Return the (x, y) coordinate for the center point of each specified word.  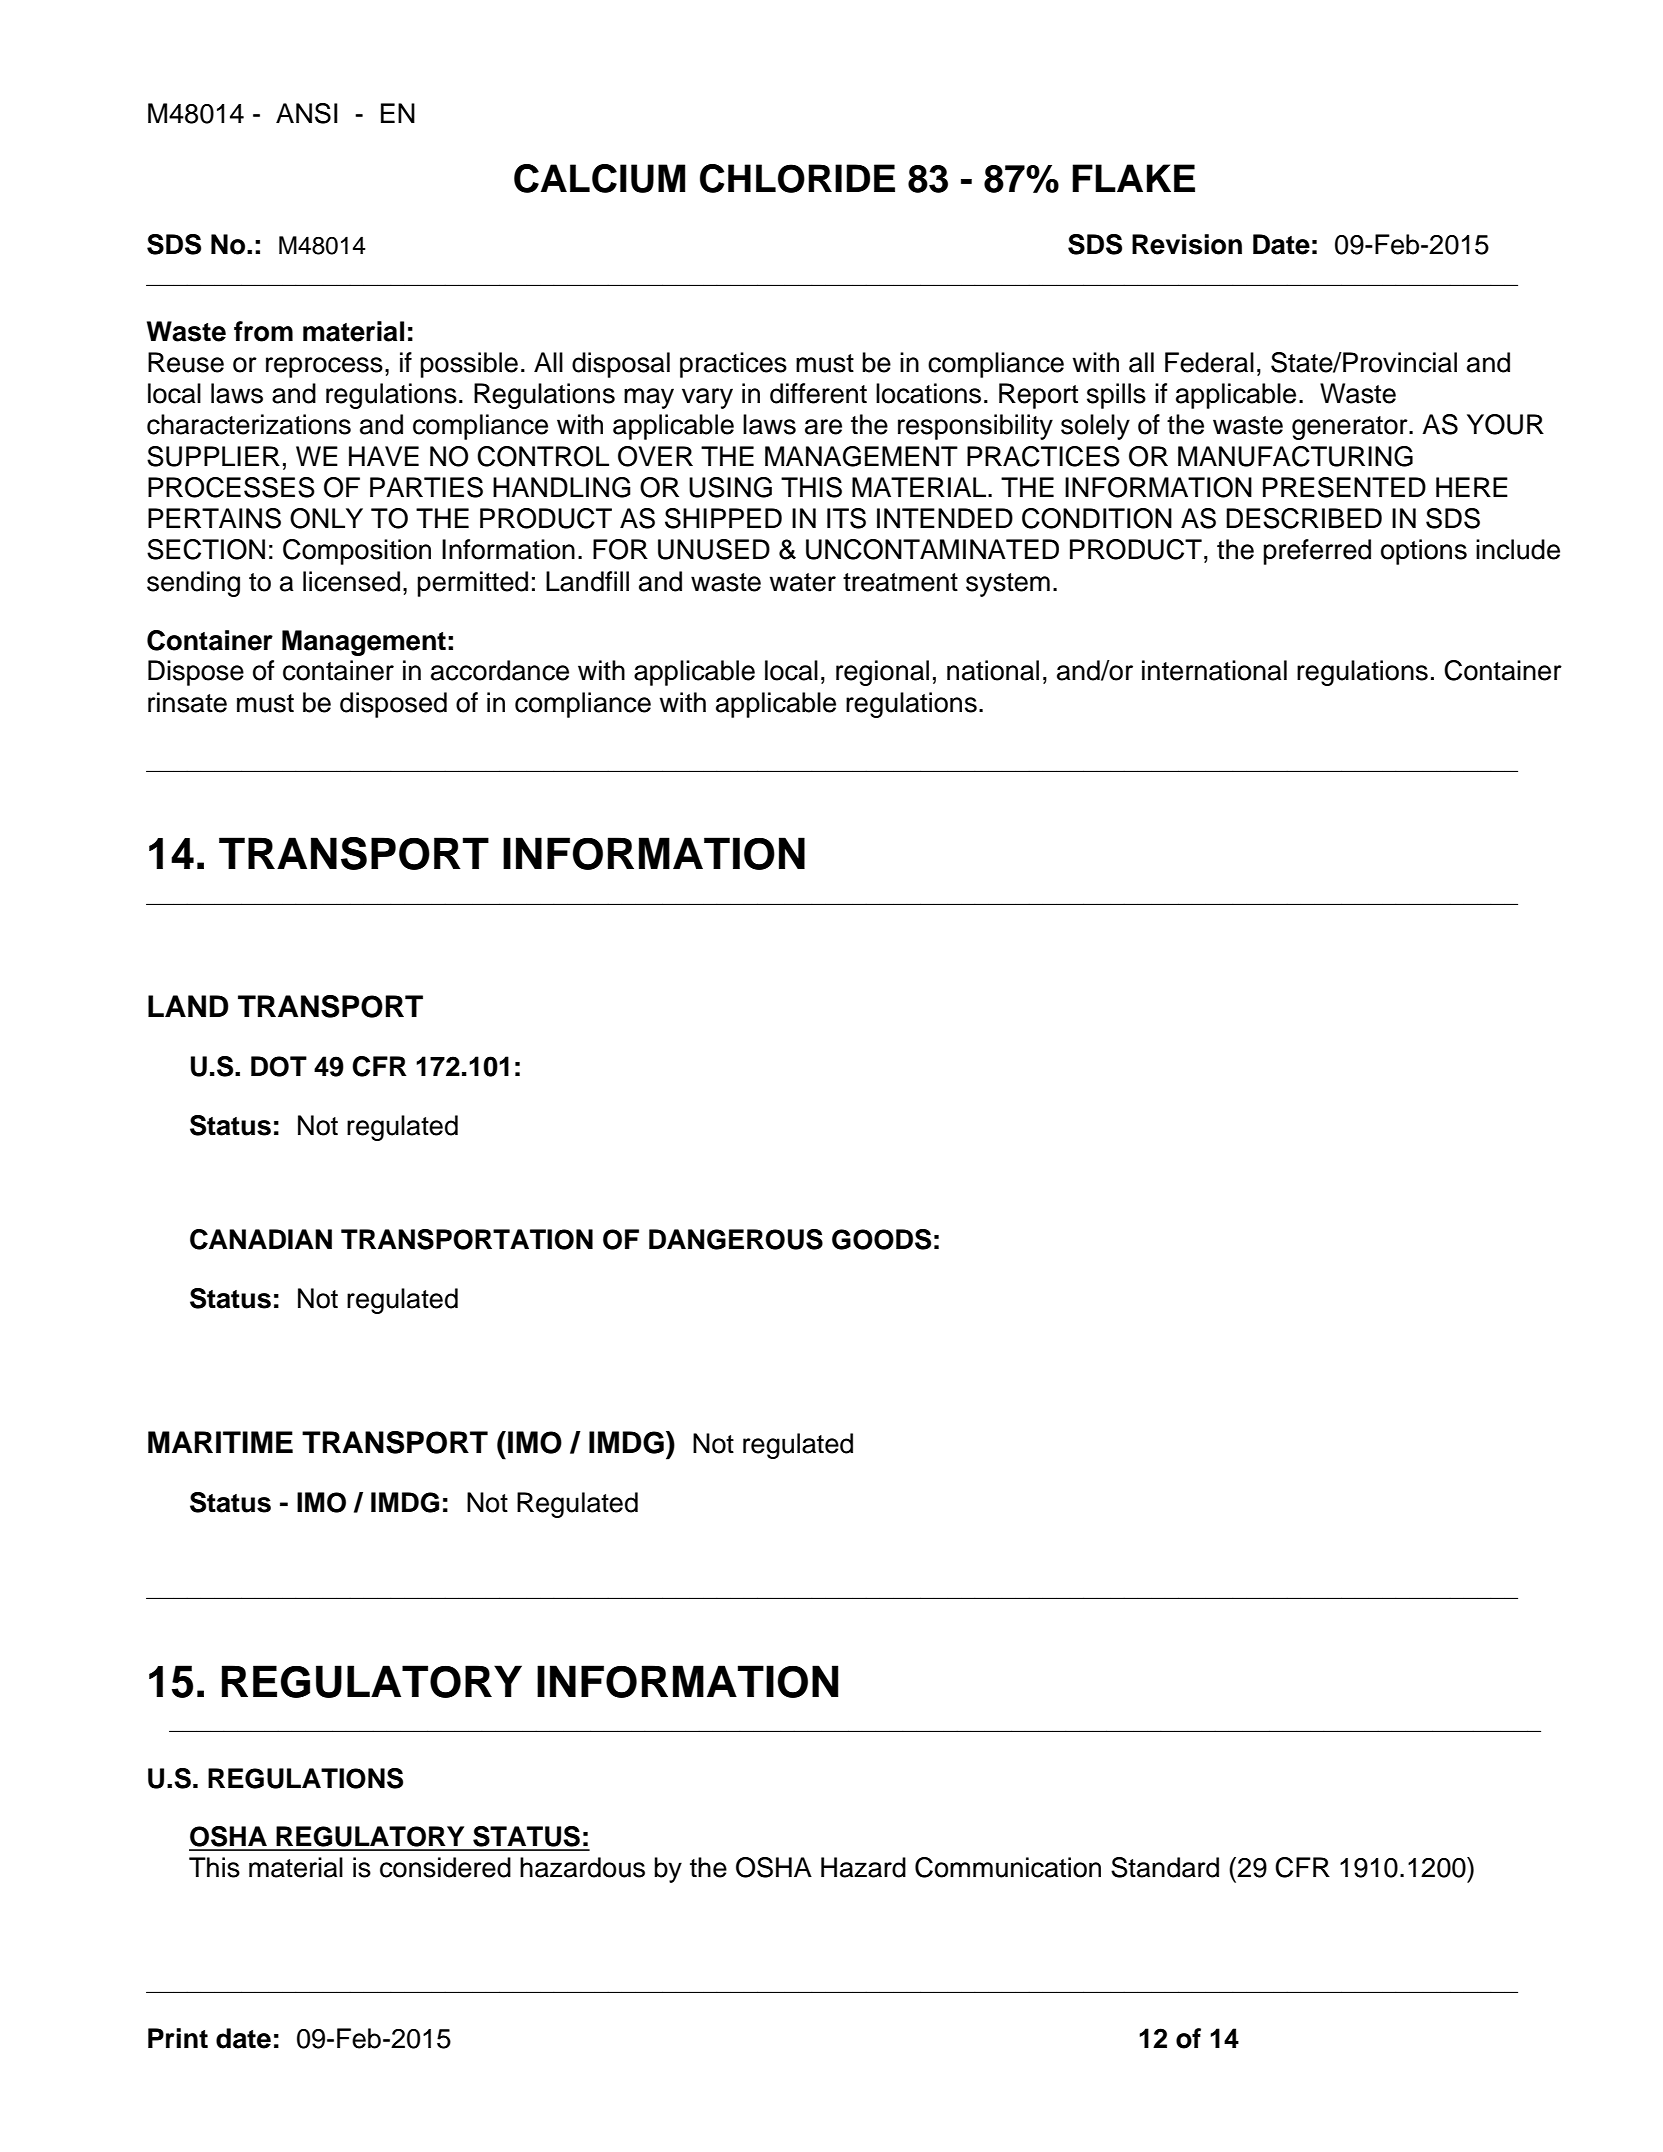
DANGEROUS (736, 1239)
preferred (1317, 552)
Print (178, 2038)
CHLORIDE (797, 178)
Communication (1008, 1867)
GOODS (881, 1239)
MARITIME (220, 1442)
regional (882, 673)
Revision (1187, 244)
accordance (500, 670)
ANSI (307, 113)
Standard (1165, 1867)
